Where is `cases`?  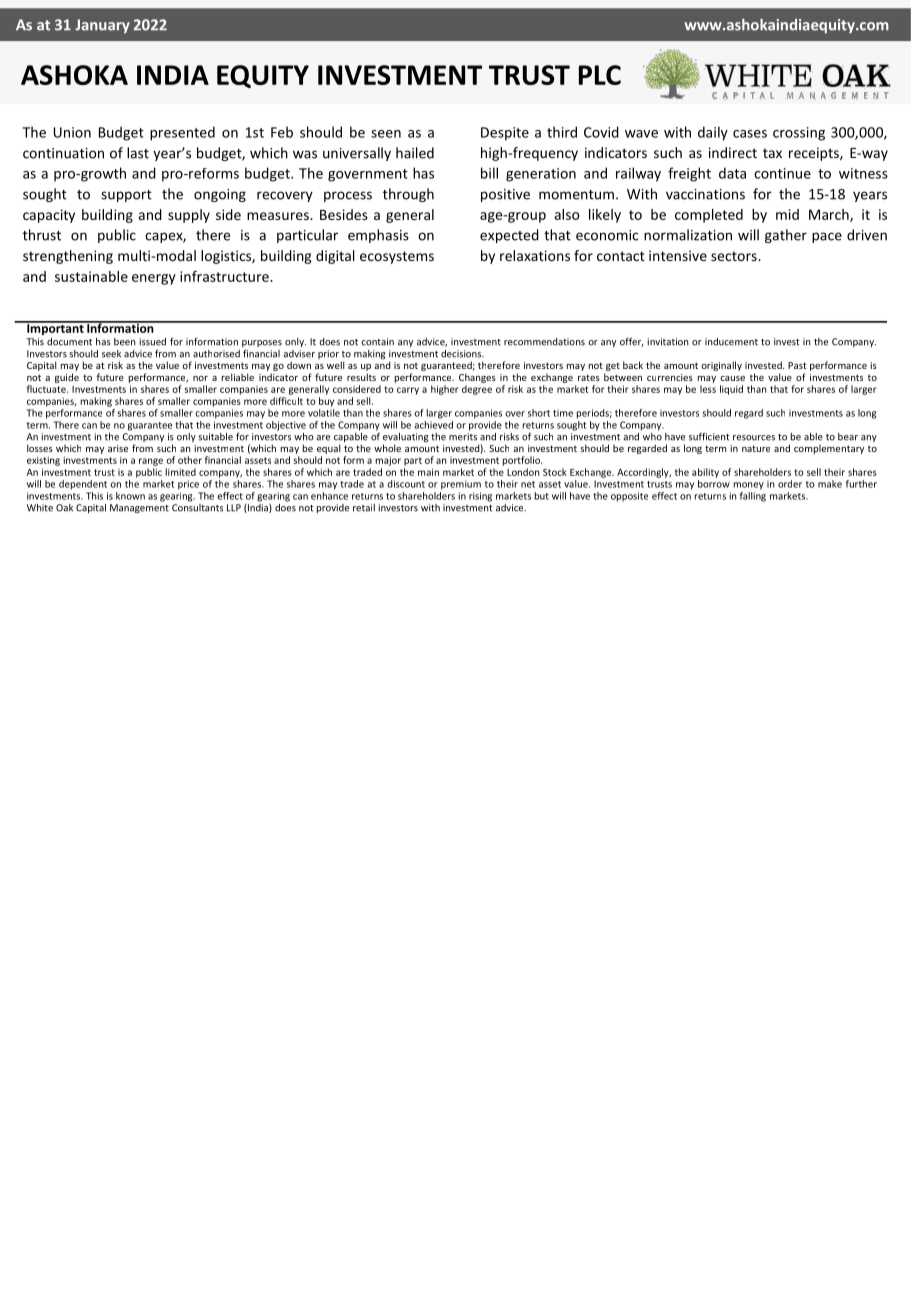 cases is located at coordinates (750, 134).
